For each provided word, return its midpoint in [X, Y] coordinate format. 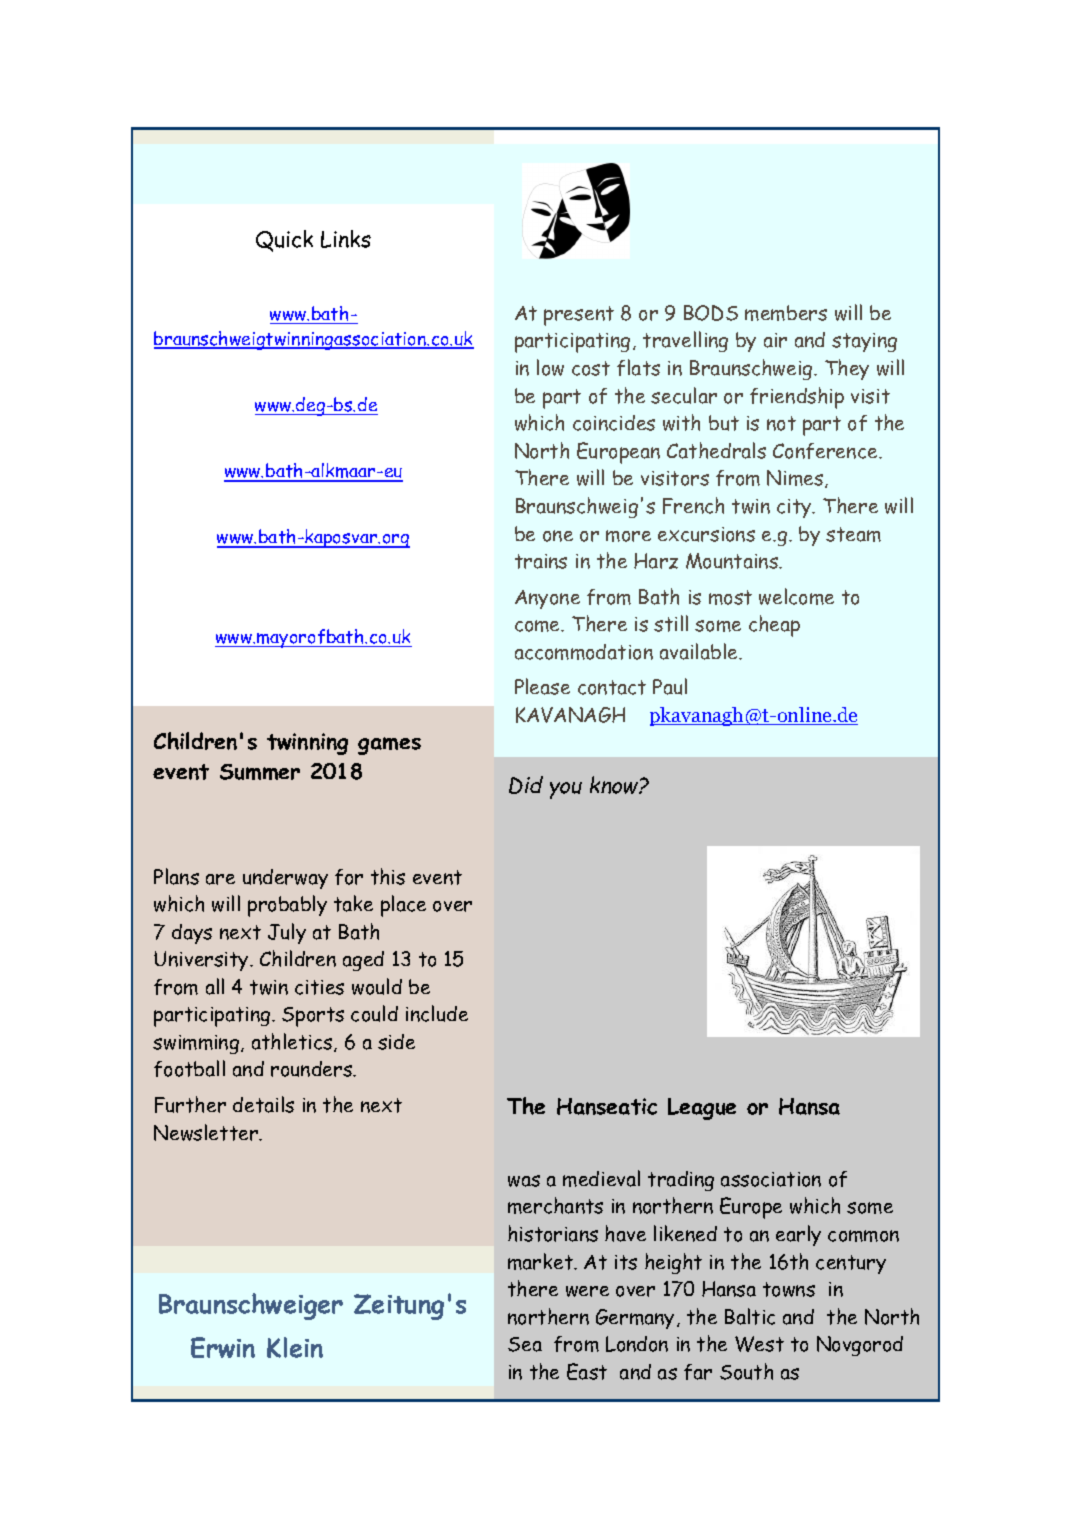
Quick [284, 241]
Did [526, 785]
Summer [260, 772]
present [579, 316]
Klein [295, 1347]
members [786, 313]
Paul [670, 686]
